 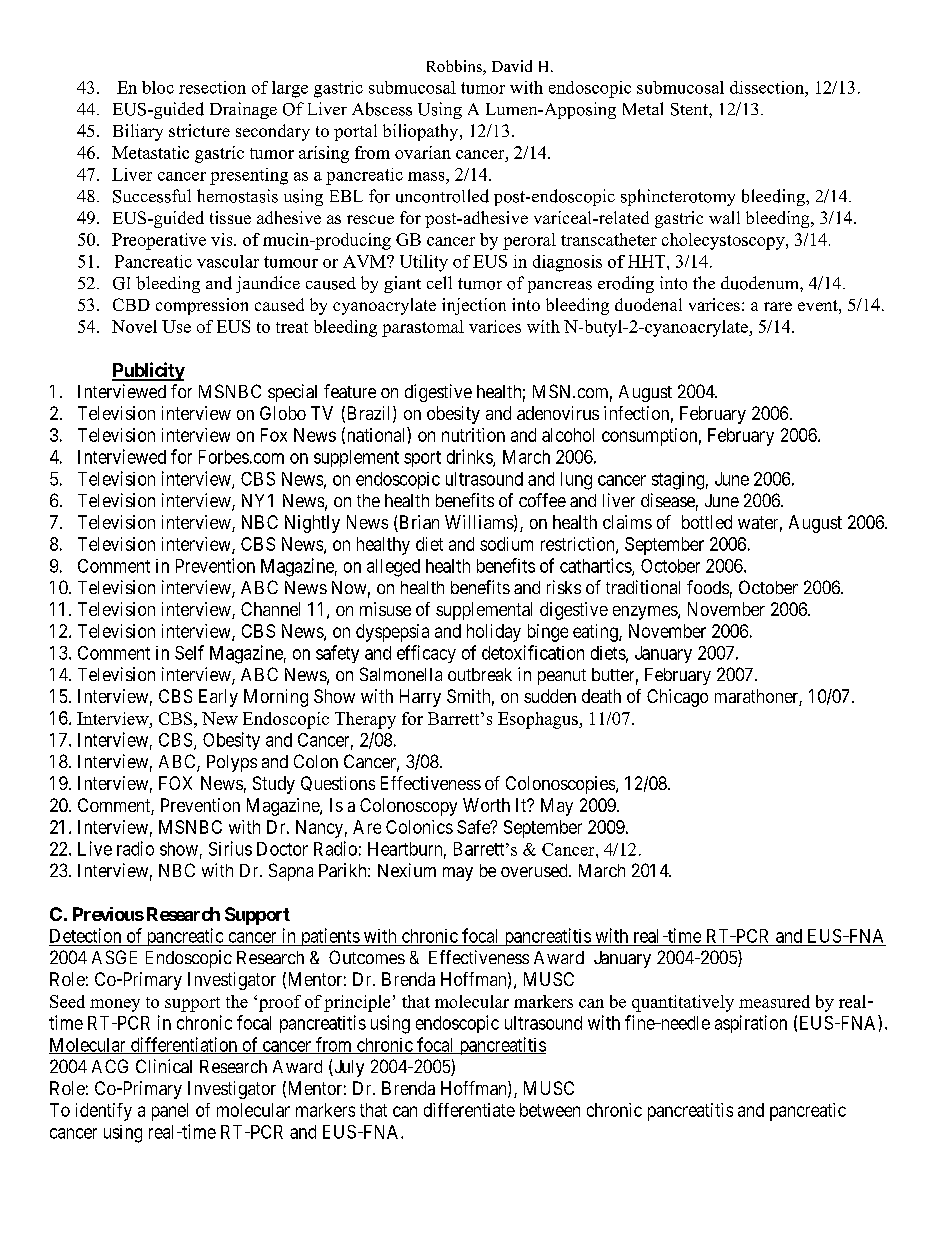 I want to click on aspiration, so click(x=751, y=1024).
